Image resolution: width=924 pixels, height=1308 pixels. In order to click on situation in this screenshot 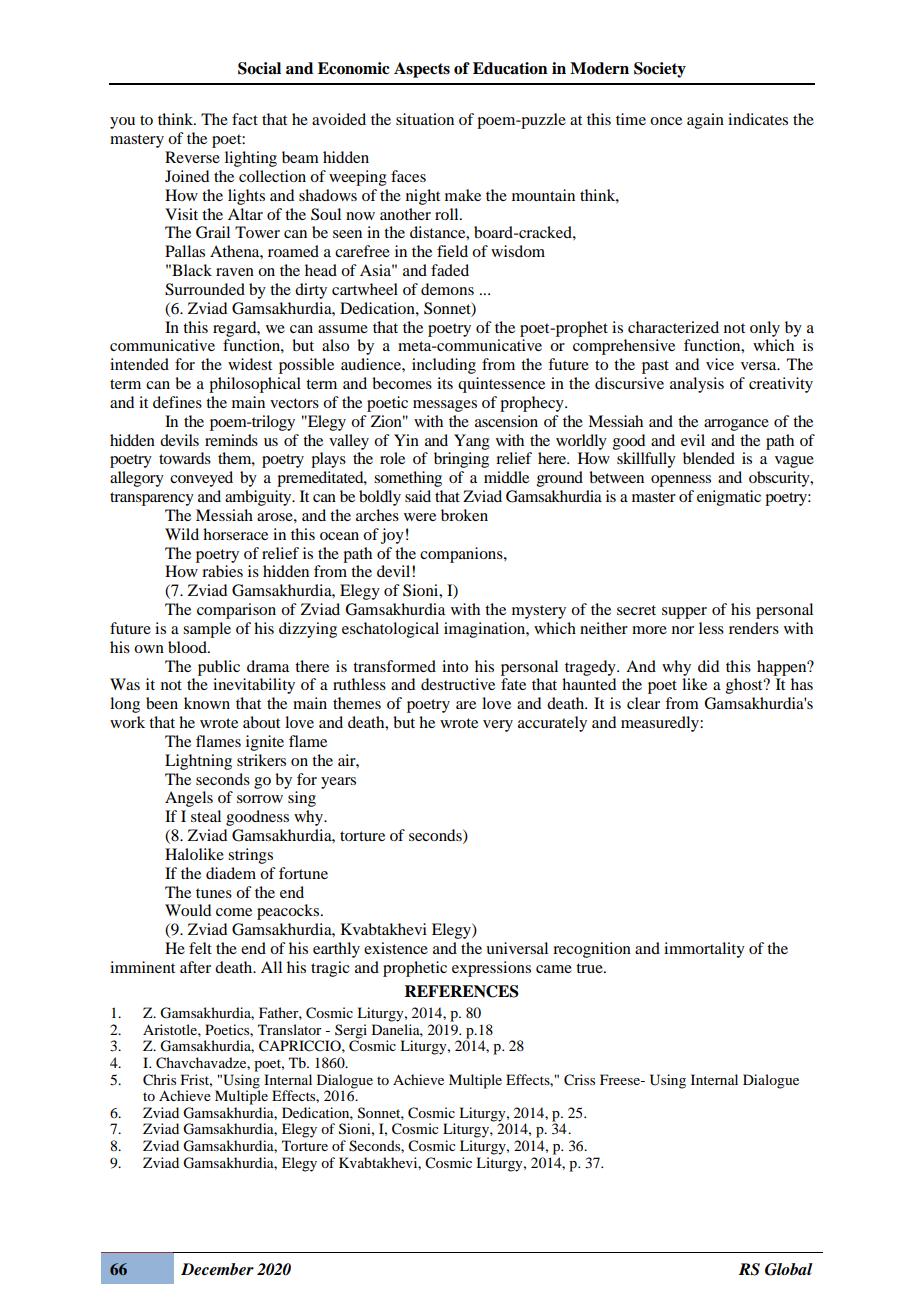, I will do `click(425, 119)`.
